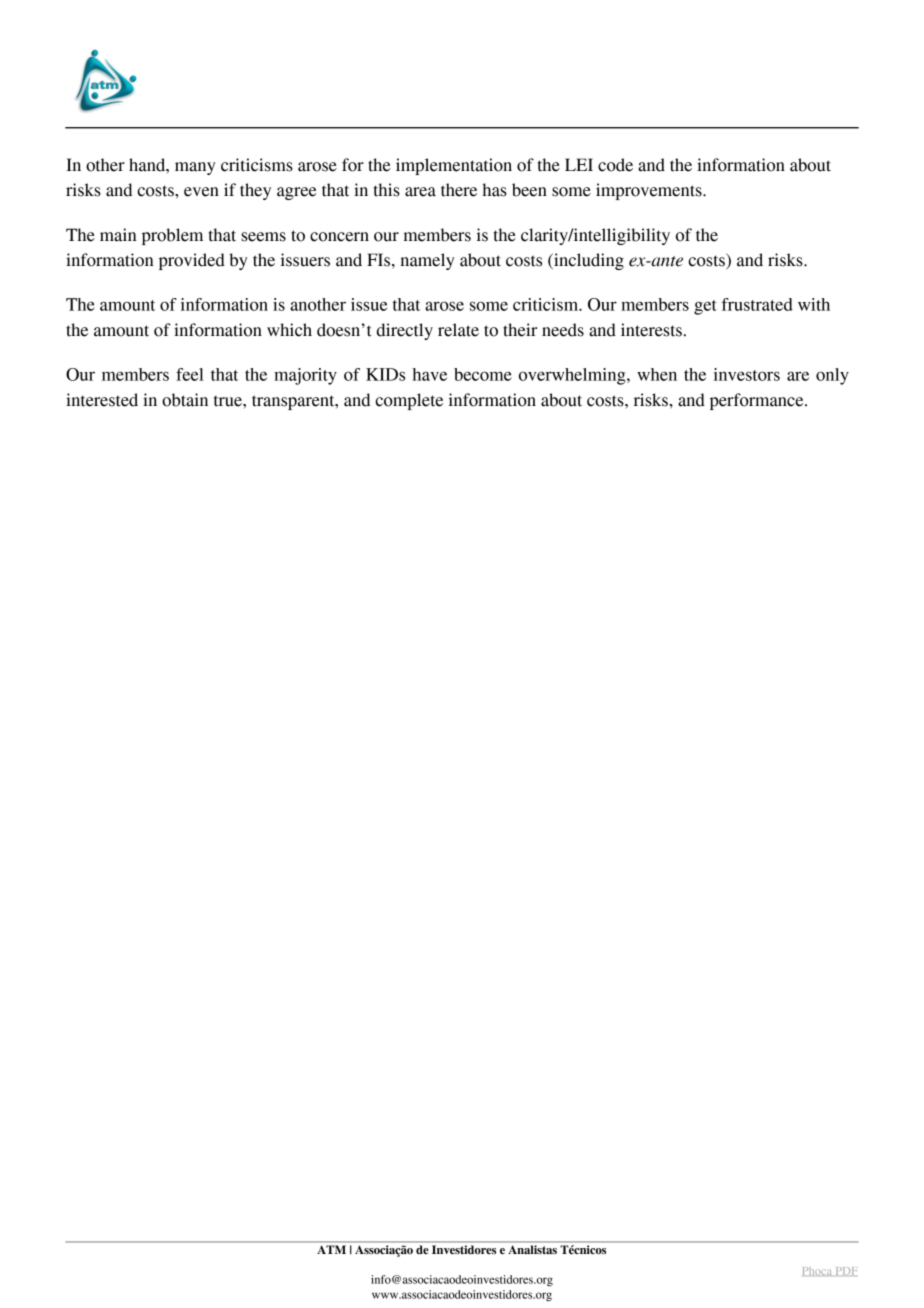 This page has width=924, height=1308. I want to click on complete, so click(409, 401).
